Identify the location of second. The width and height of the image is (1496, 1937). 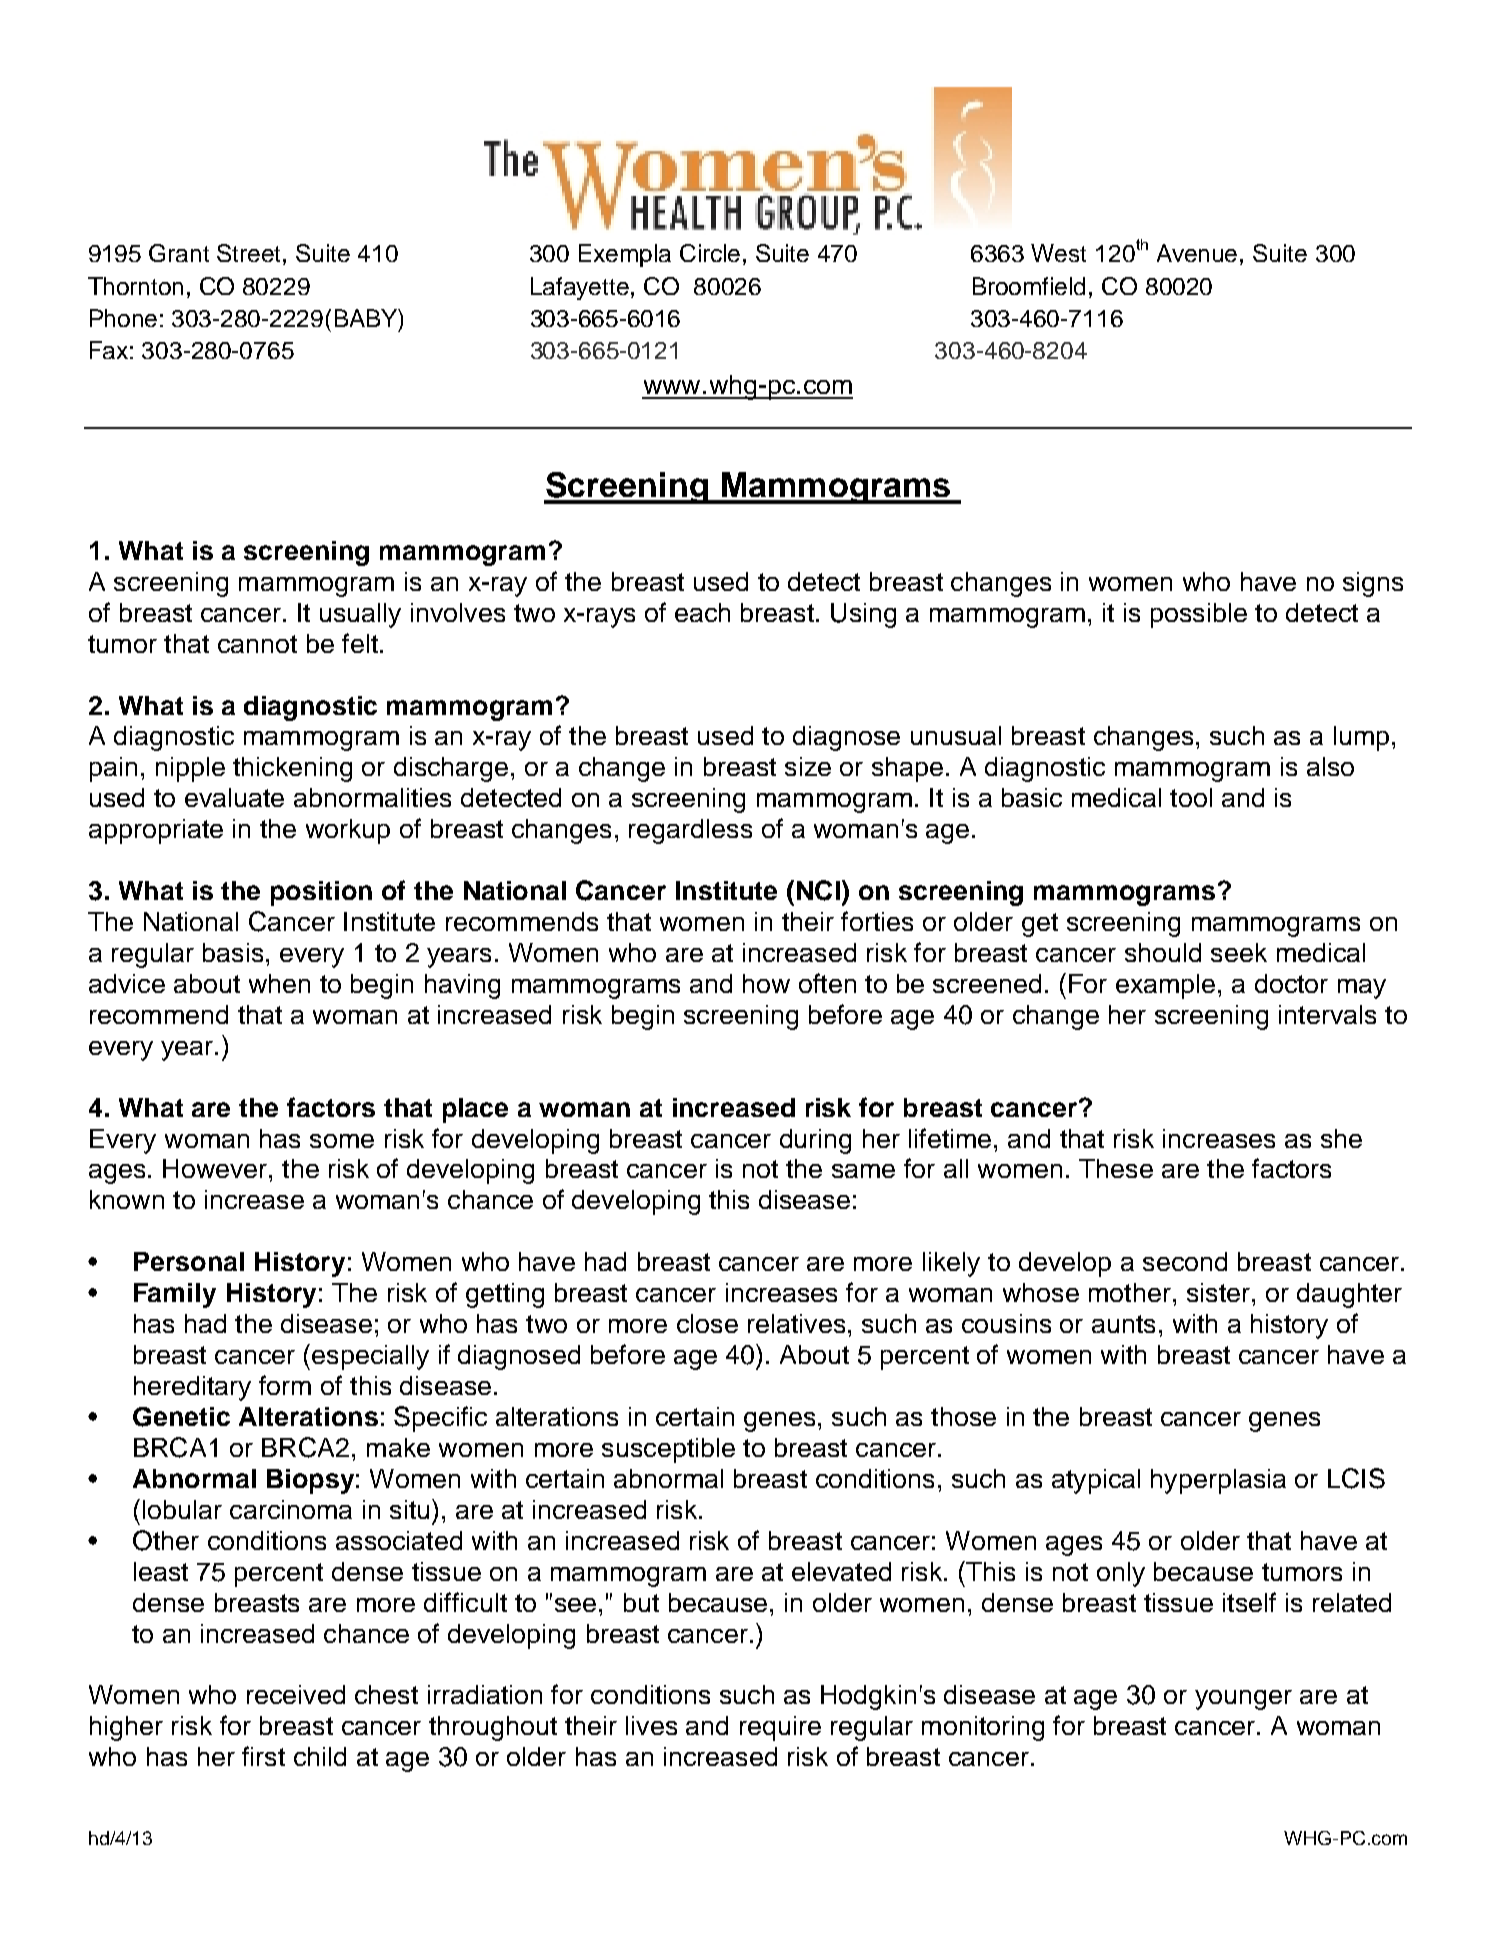
(1185, 1261).
